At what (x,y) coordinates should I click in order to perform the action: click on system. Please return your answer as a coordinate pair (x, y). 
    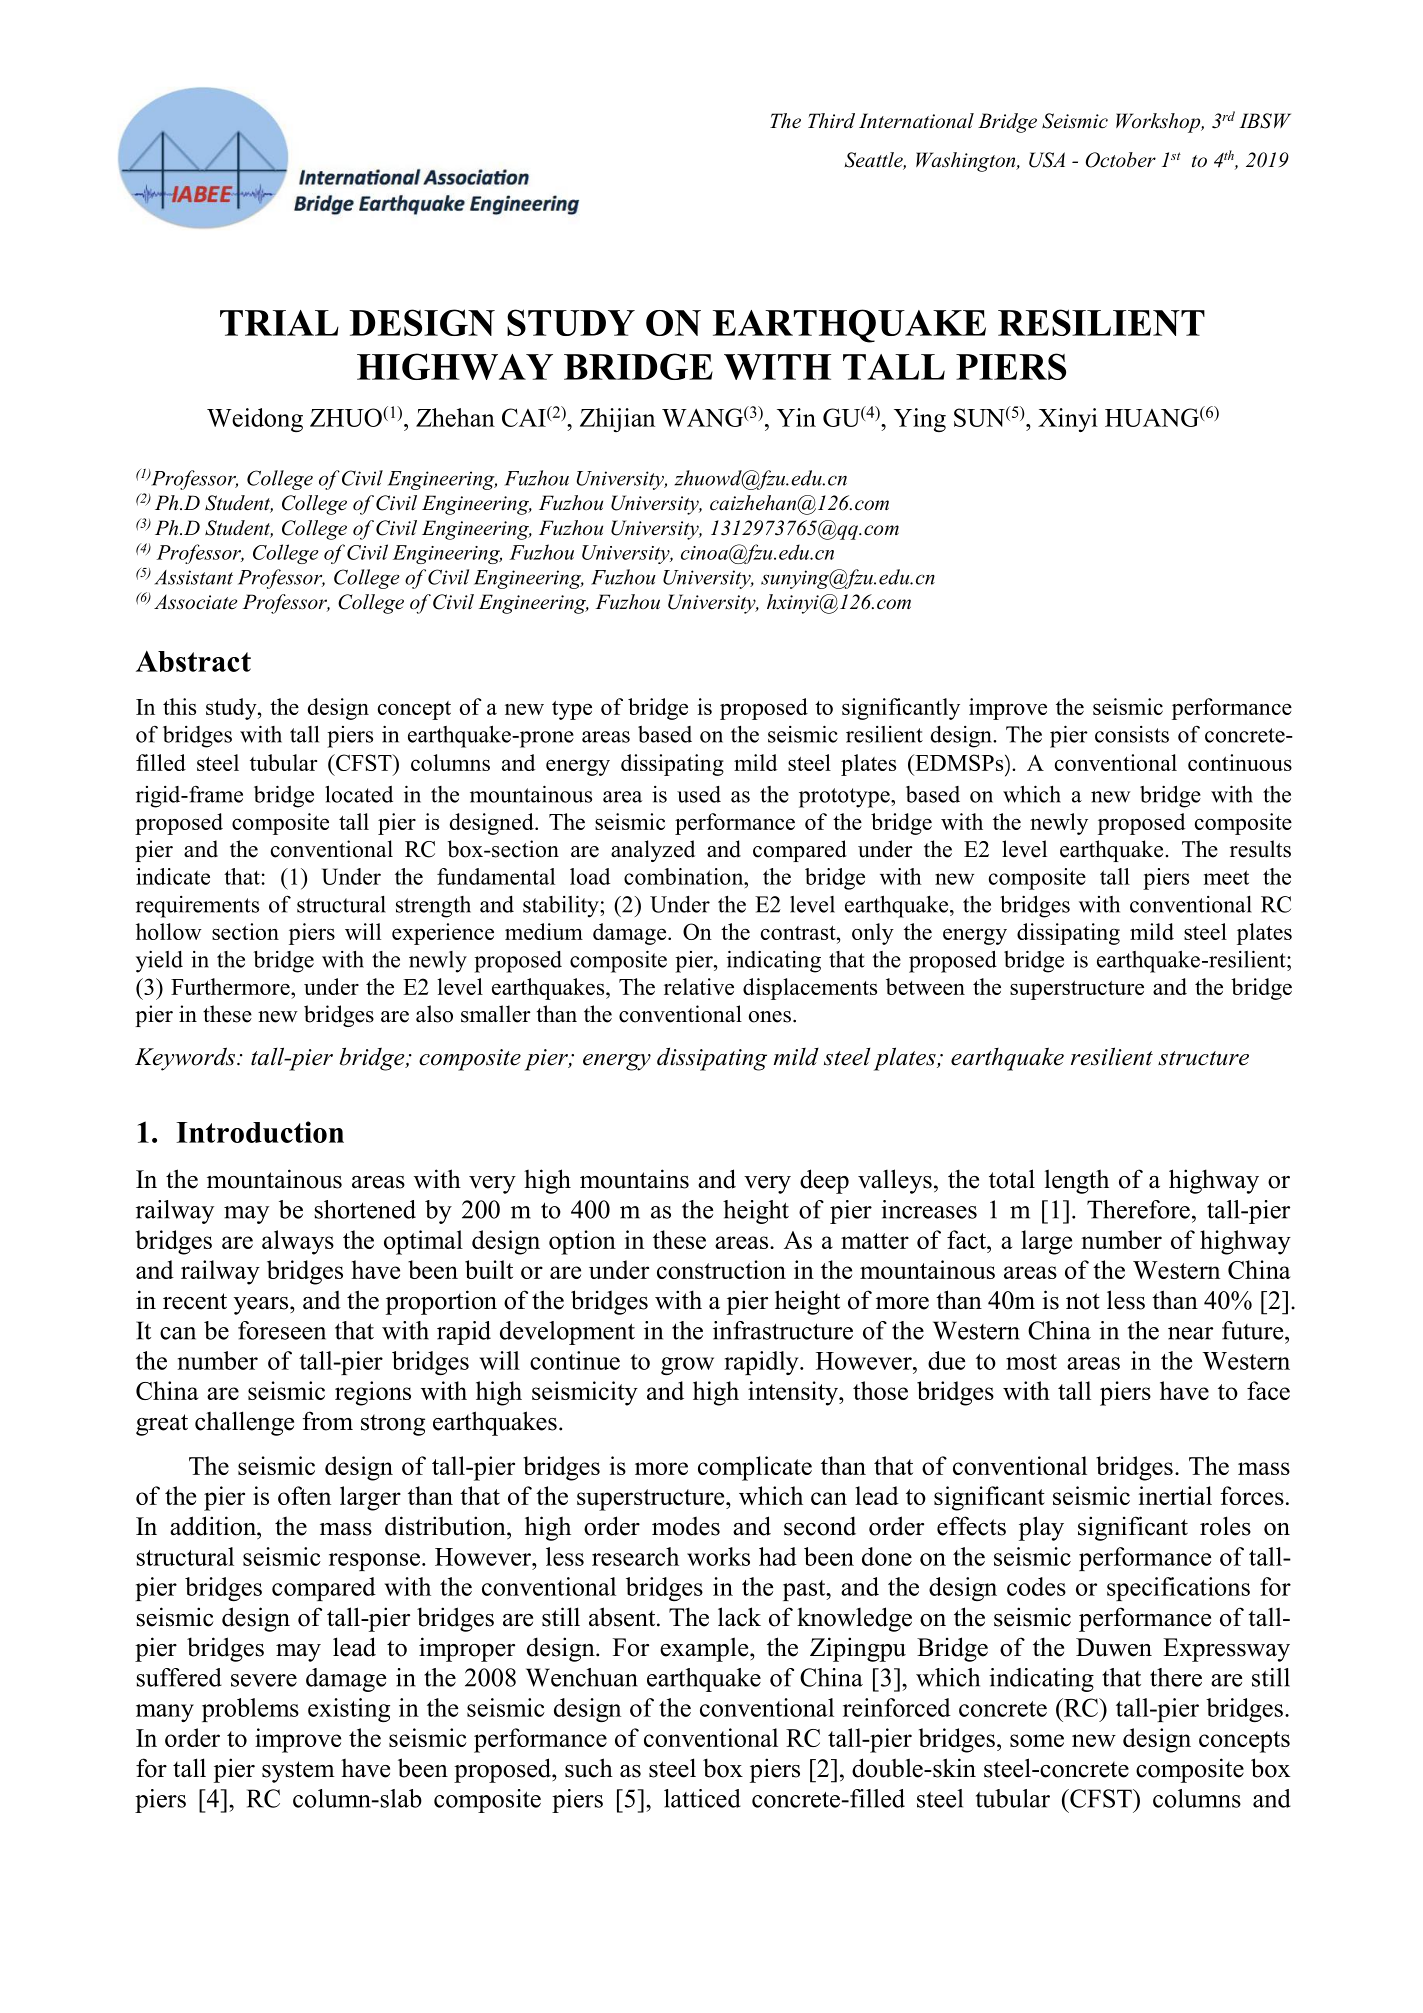
    Looking at the image, I should click on (298, 1772).
